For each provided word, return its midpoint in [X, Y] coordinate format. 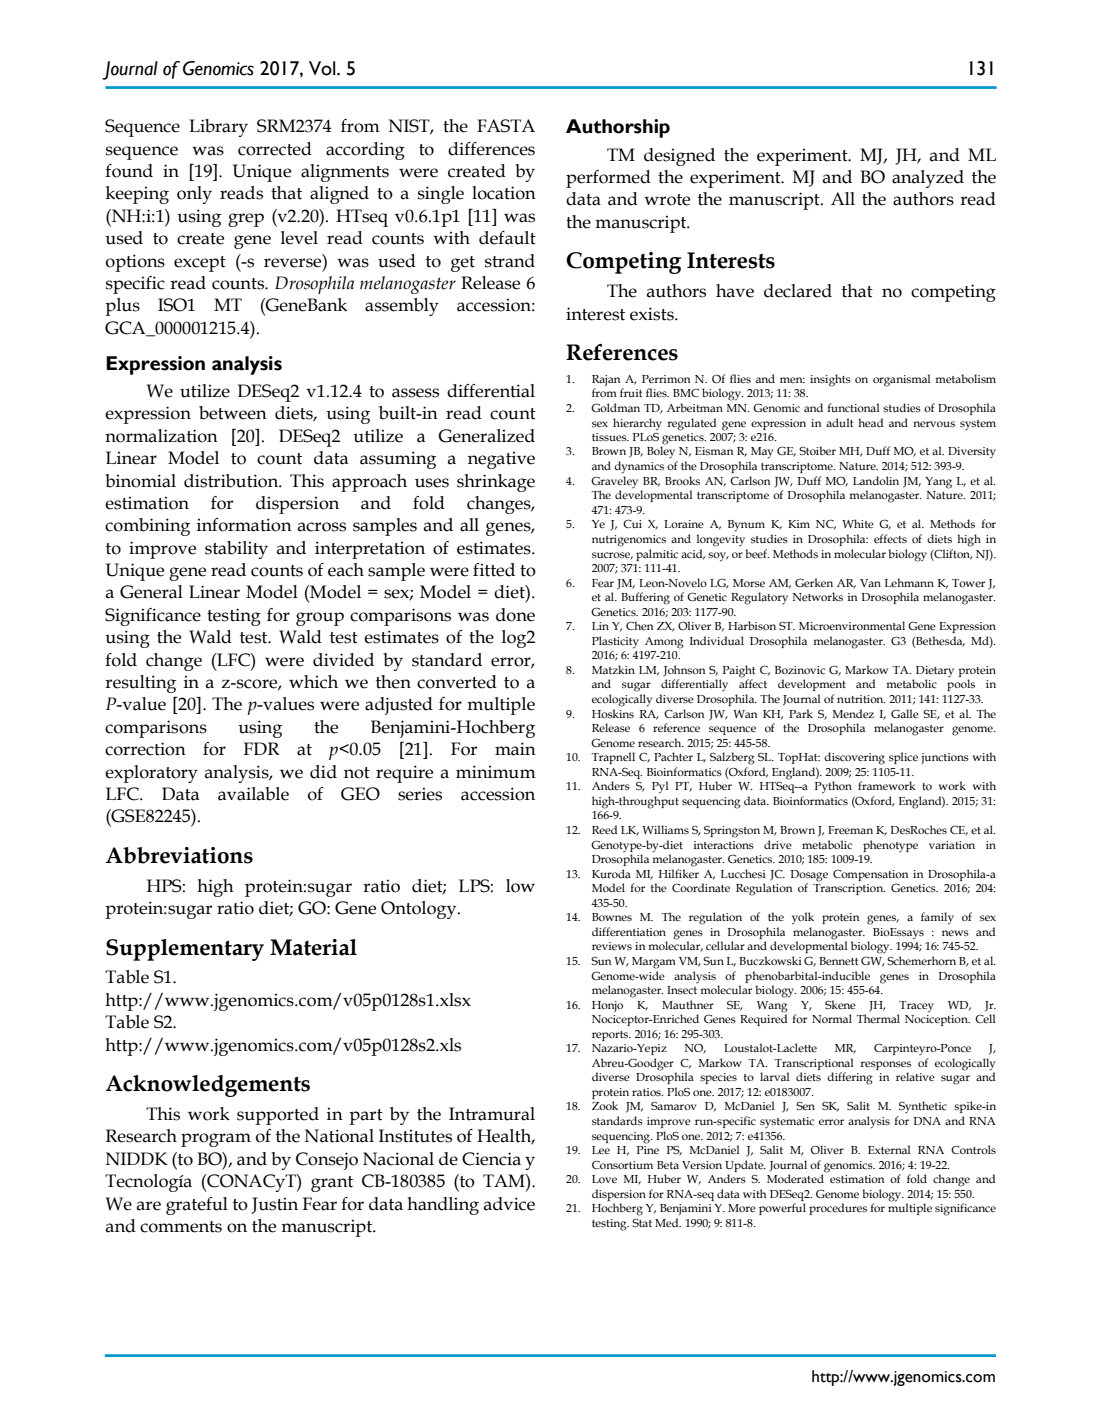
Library [218, 128]
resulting [140, 684]
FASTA [506, 126]
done [515, 615]
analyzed [928, 179]
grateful [197, 1206]
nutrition [861, 699]
